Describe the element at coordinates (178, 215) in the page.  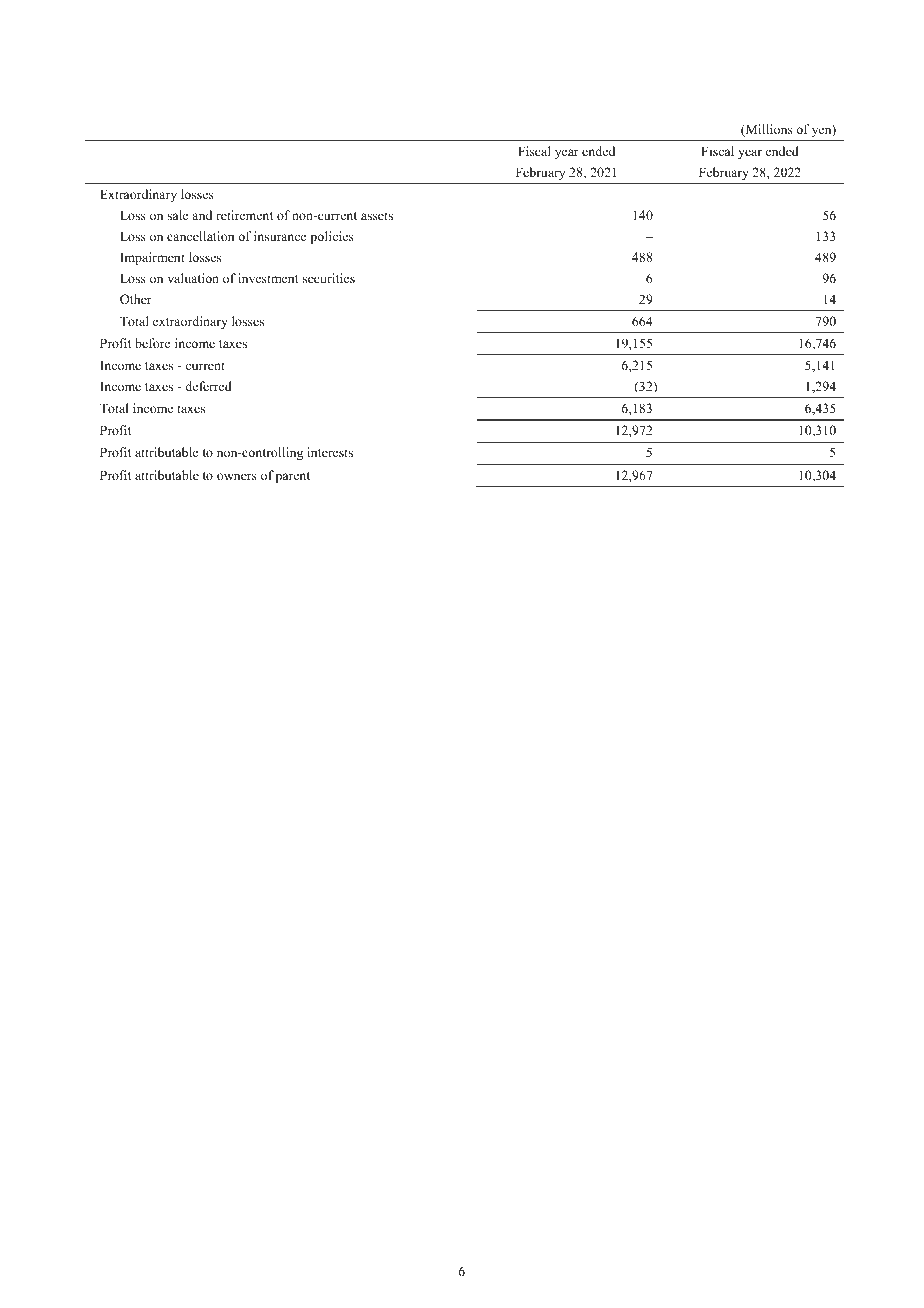
I see `sale` at that location.
